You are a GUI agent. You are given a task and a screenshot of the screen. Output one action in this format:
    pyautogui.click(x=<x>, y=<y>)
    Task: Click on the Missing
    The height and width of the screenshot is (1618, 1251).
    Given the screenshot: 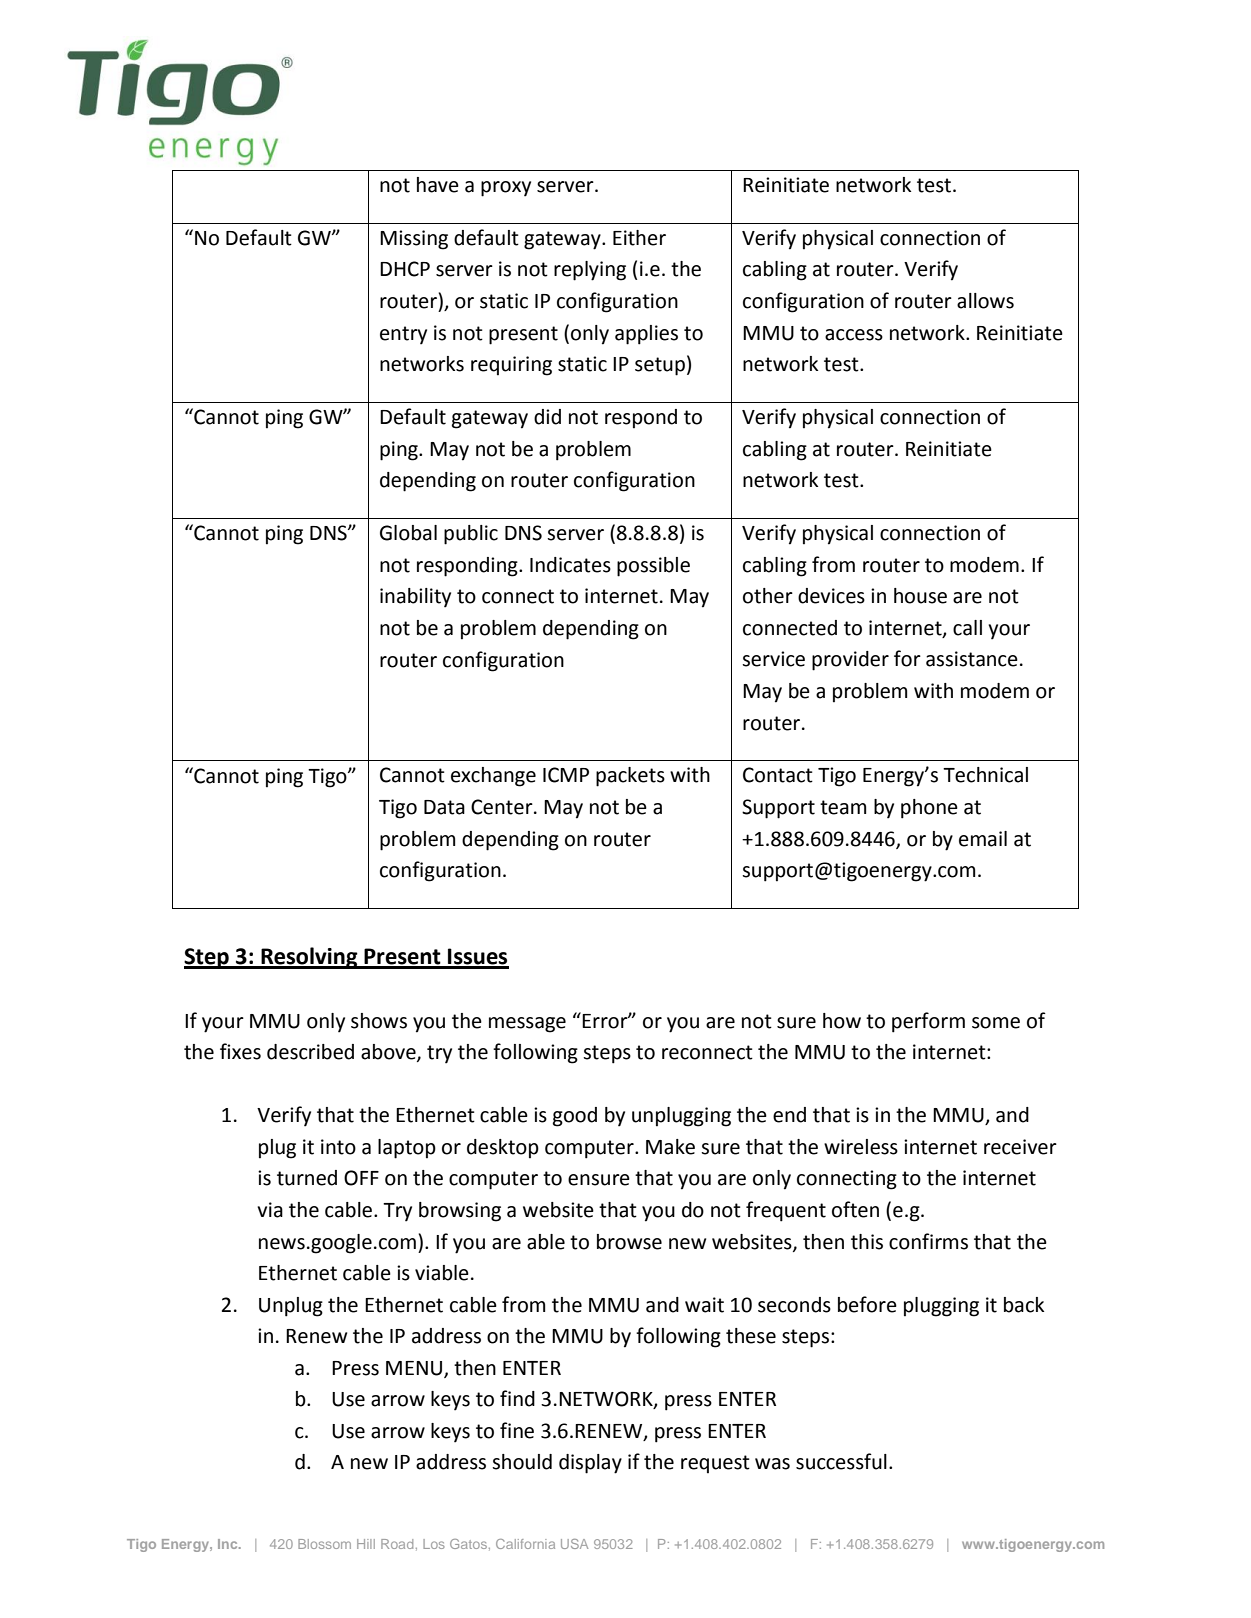 What is the action you would take?
    pyautogui.click(x=414, y=240)
